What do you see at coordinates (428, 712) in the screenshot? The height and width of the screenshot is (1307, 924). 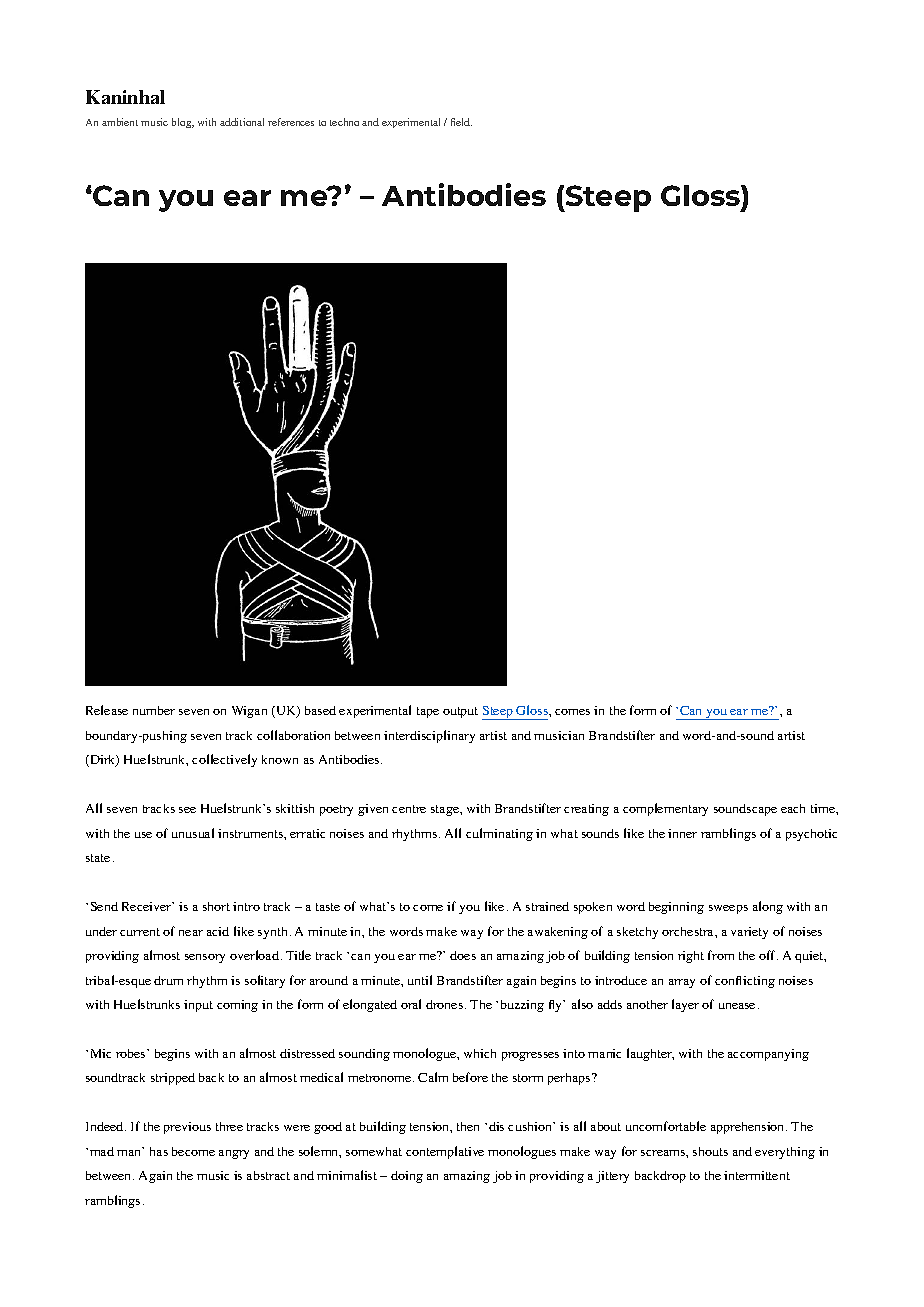 I see `tape` at bounding box center [428, 712].
